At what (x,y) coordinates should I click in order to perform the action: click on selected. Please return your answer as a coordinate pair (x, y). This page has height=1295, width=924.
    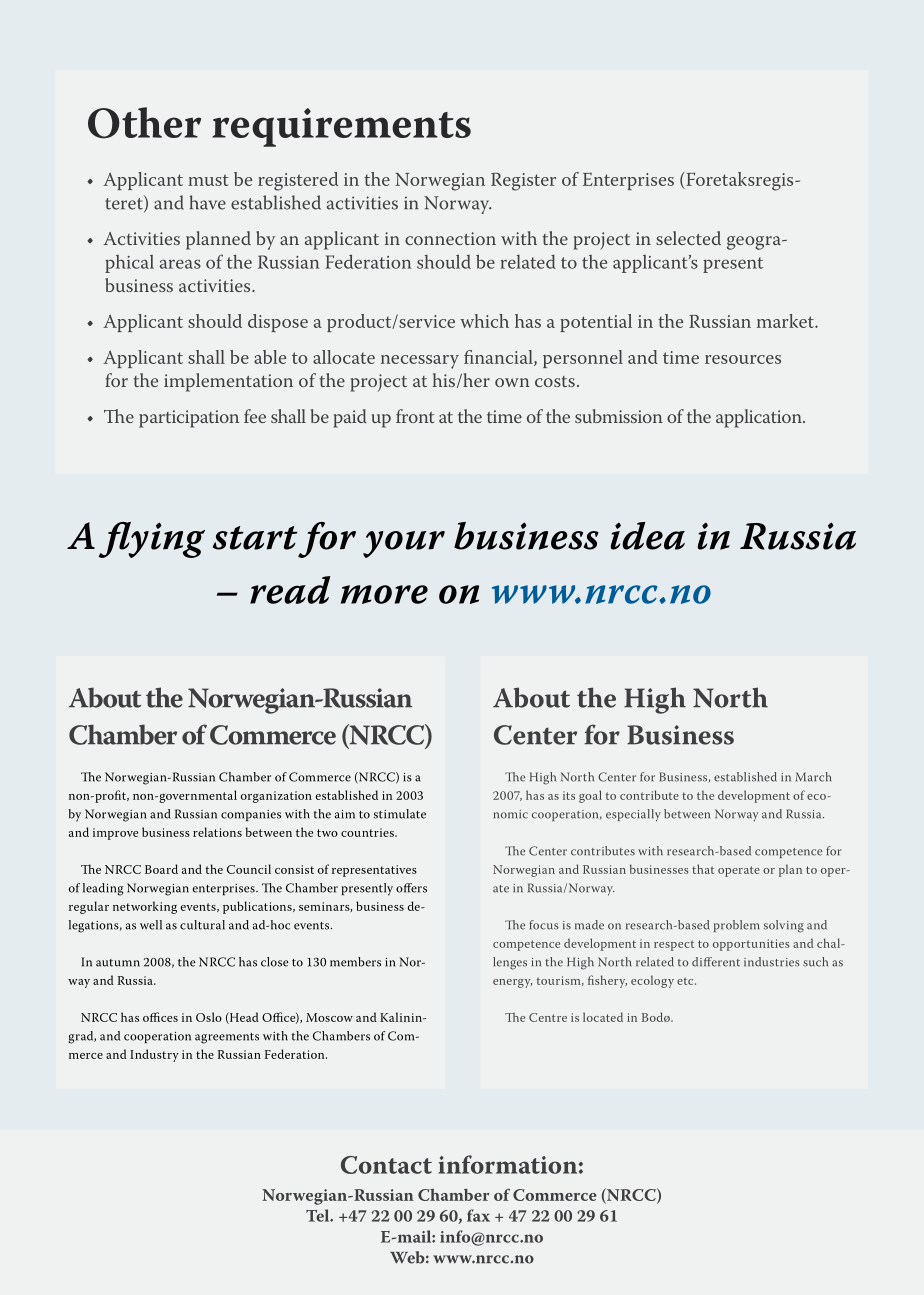
    Looking at the image, I should click on (688, 238).
